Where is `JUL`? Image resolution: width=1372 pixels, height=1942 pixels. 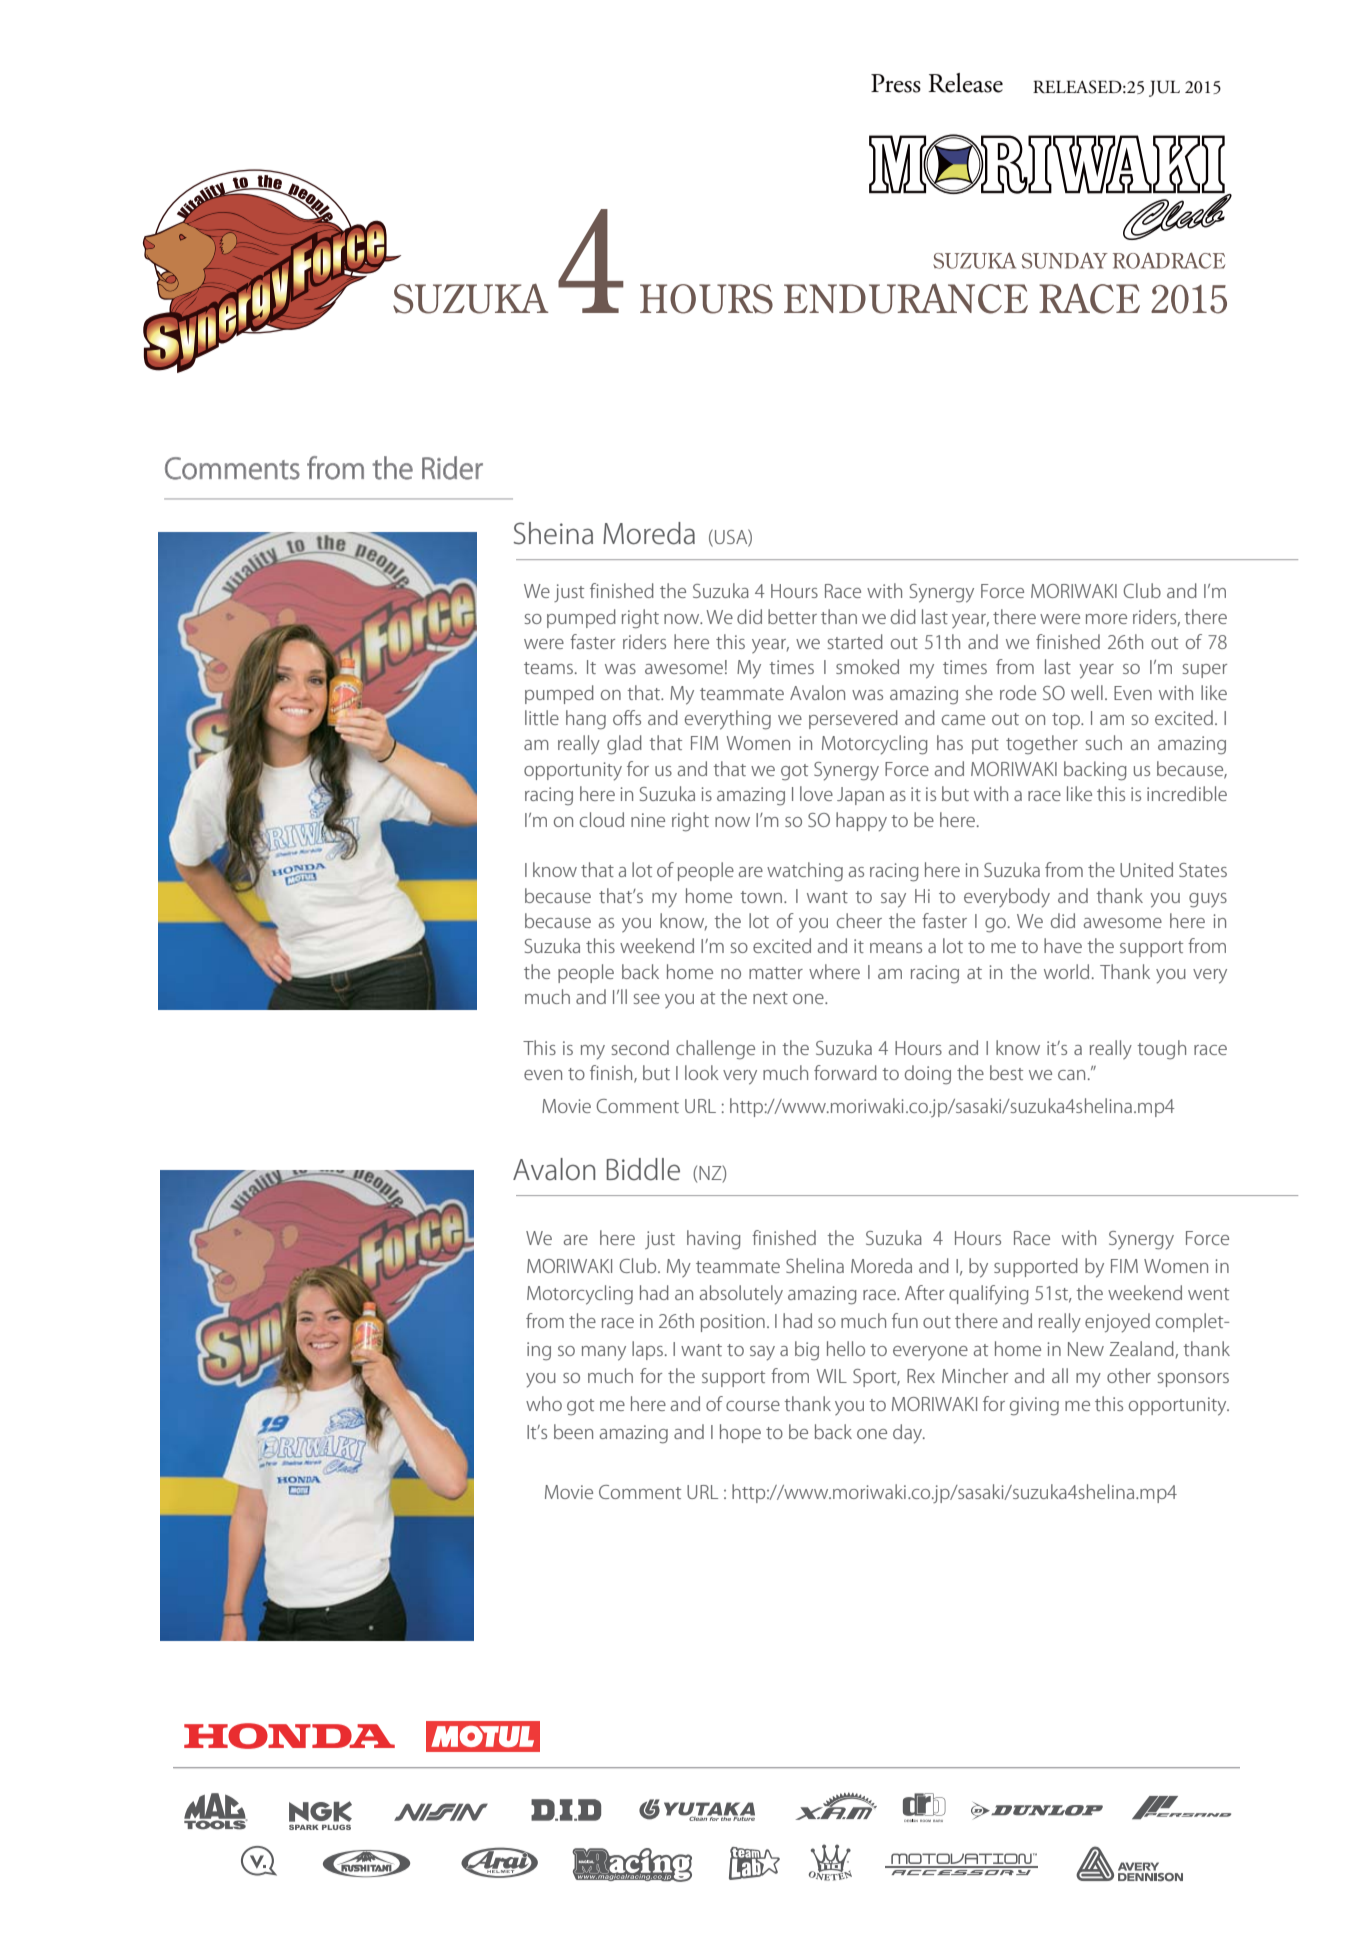 JUL is located at coordinates (1164, 88).
